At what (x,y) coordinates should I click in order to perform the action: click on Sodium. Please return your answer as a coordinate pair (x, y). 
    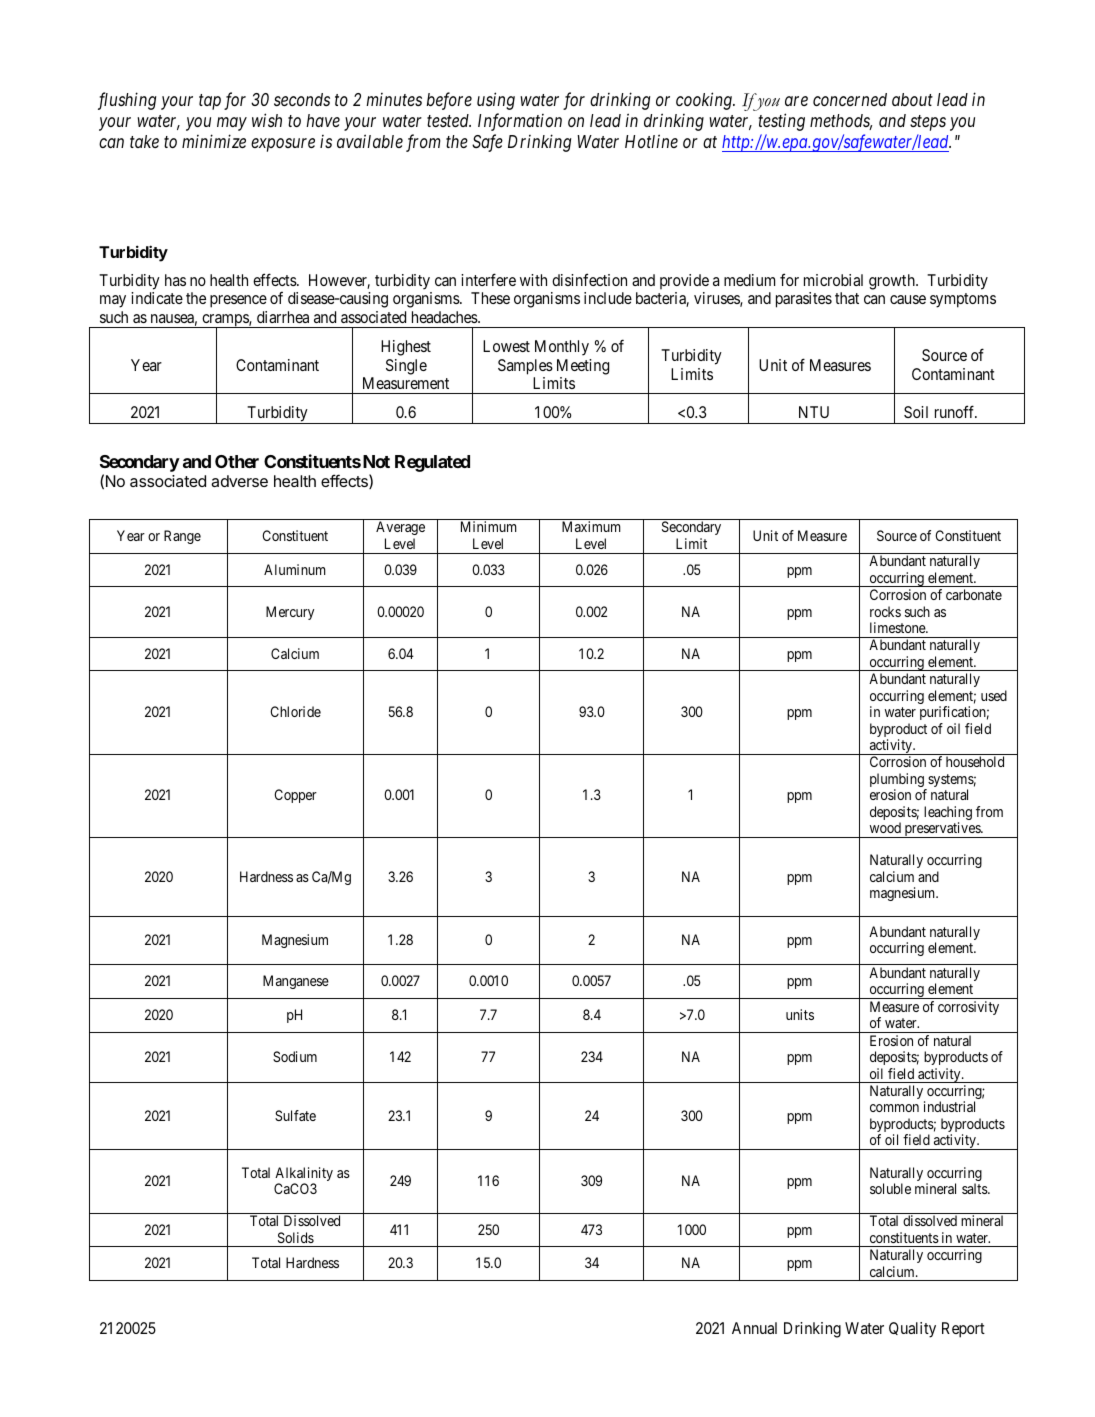
    Looking at the image, I should click on (295, 1056).
